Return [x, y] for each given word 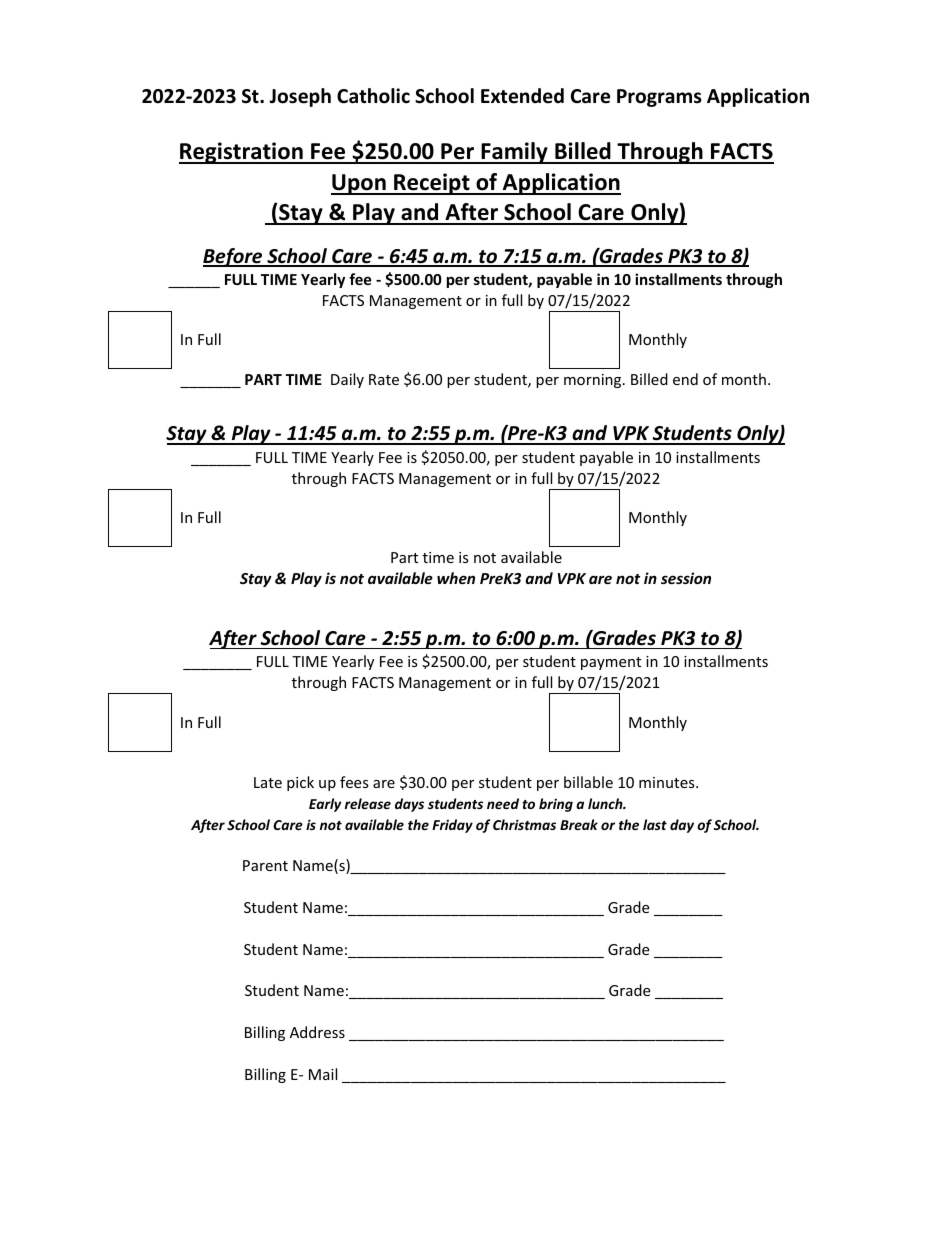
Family [514, 153]
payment [611, 663]
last [655, 824]
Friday [452, 826]
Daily [347, 380]
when [456, 578]
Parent [265, 865]
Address [317, 1032]
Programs [659, 98]
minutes [668, 782]
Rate [384, 379]
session [686, 578]
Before [234, 257]
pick [300, 783]
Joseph [300, 97]
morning [594, 381]
